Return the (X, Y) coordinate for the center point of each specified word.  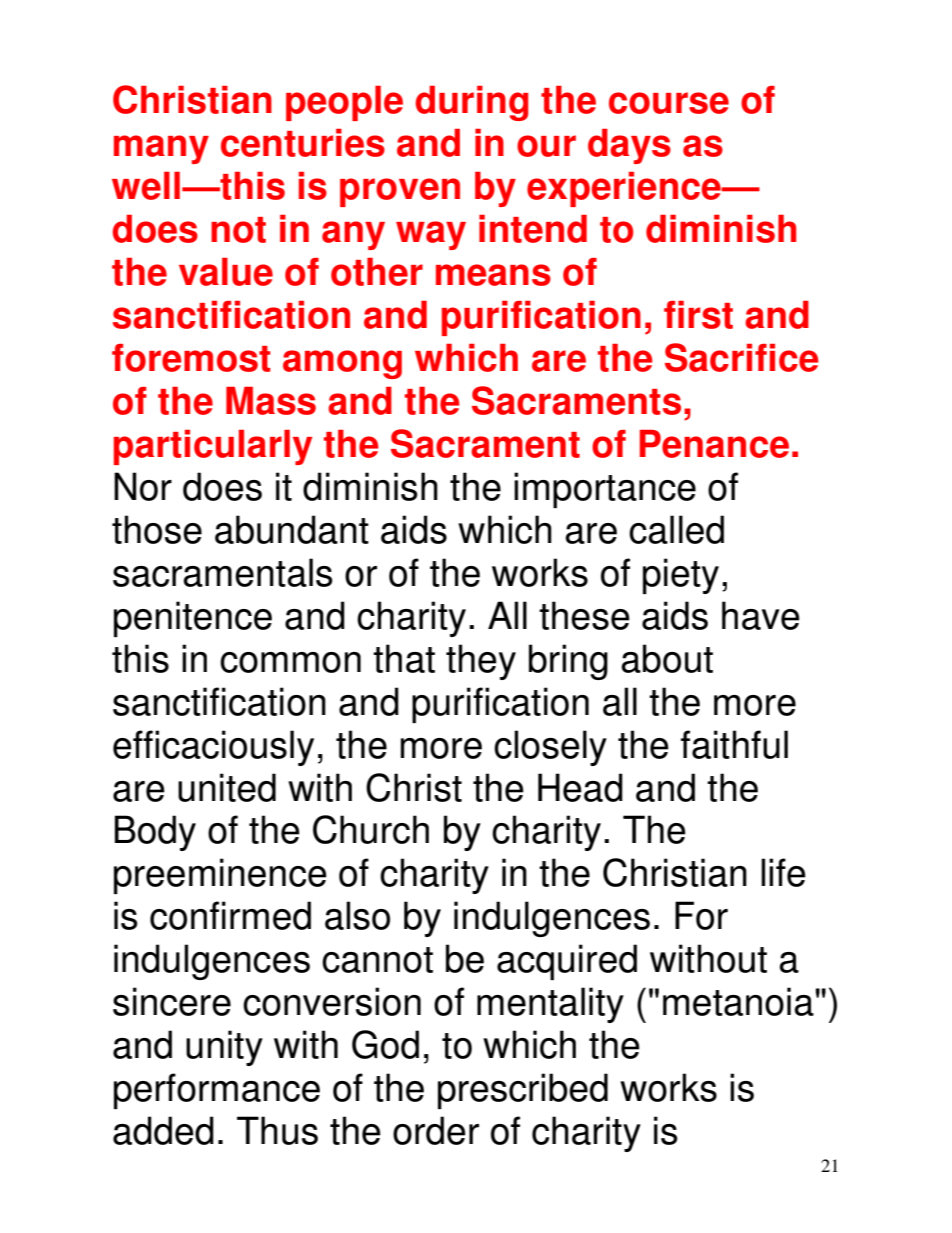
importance (605, 490)
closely (550, 748)
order (436, 1130)
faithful (734, 744)
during (471, 103)
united (227, 787)
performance (217, 1091)
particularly (213, 447)
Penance (714, 444)
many (161, 149)
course (669, 103)
